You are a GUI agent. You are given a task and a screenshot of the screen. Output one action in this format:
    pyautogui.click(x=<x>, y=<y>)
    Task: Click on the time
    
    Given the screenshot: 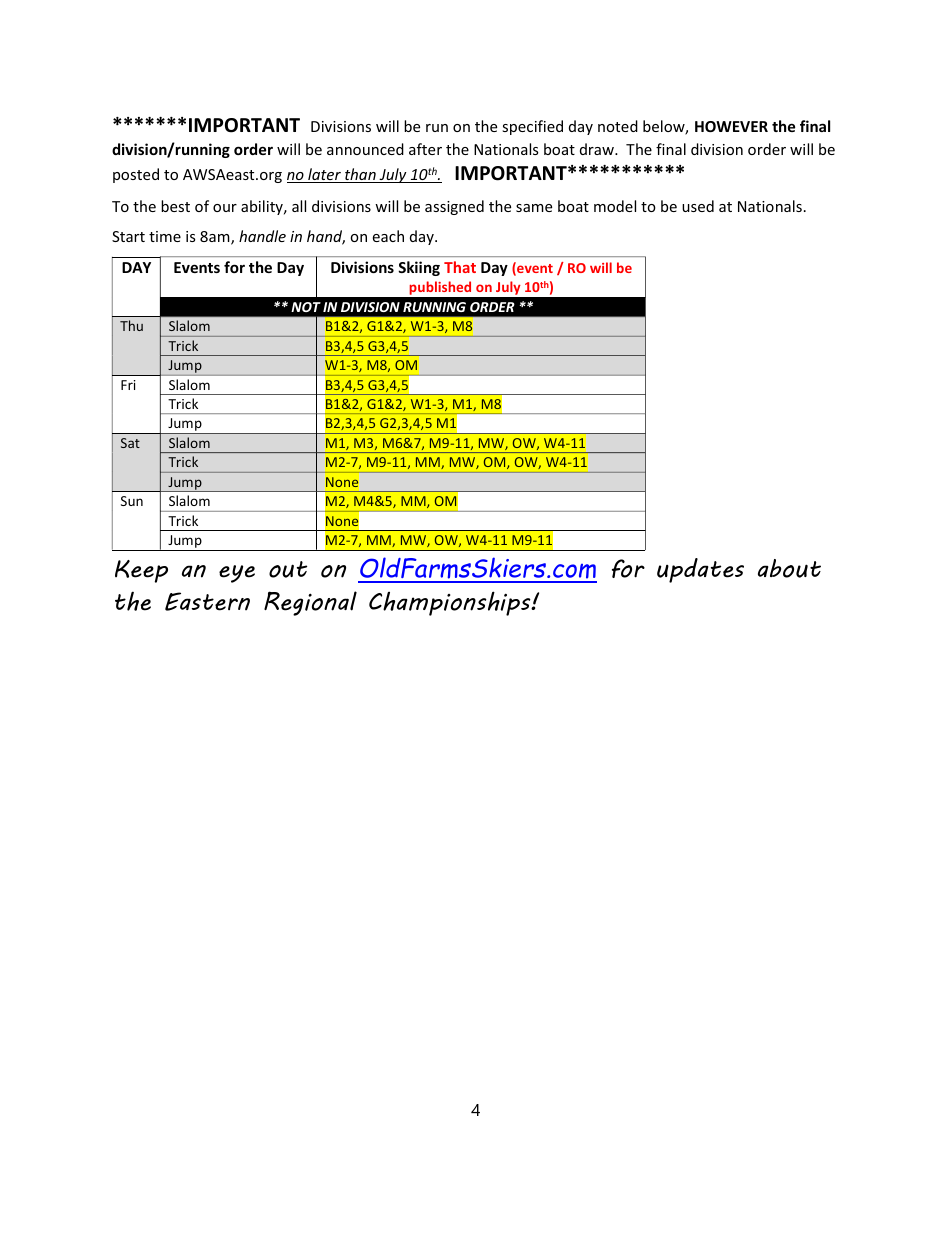 What is the action you would take?
    pyautogui.click(x=165, y=236)
